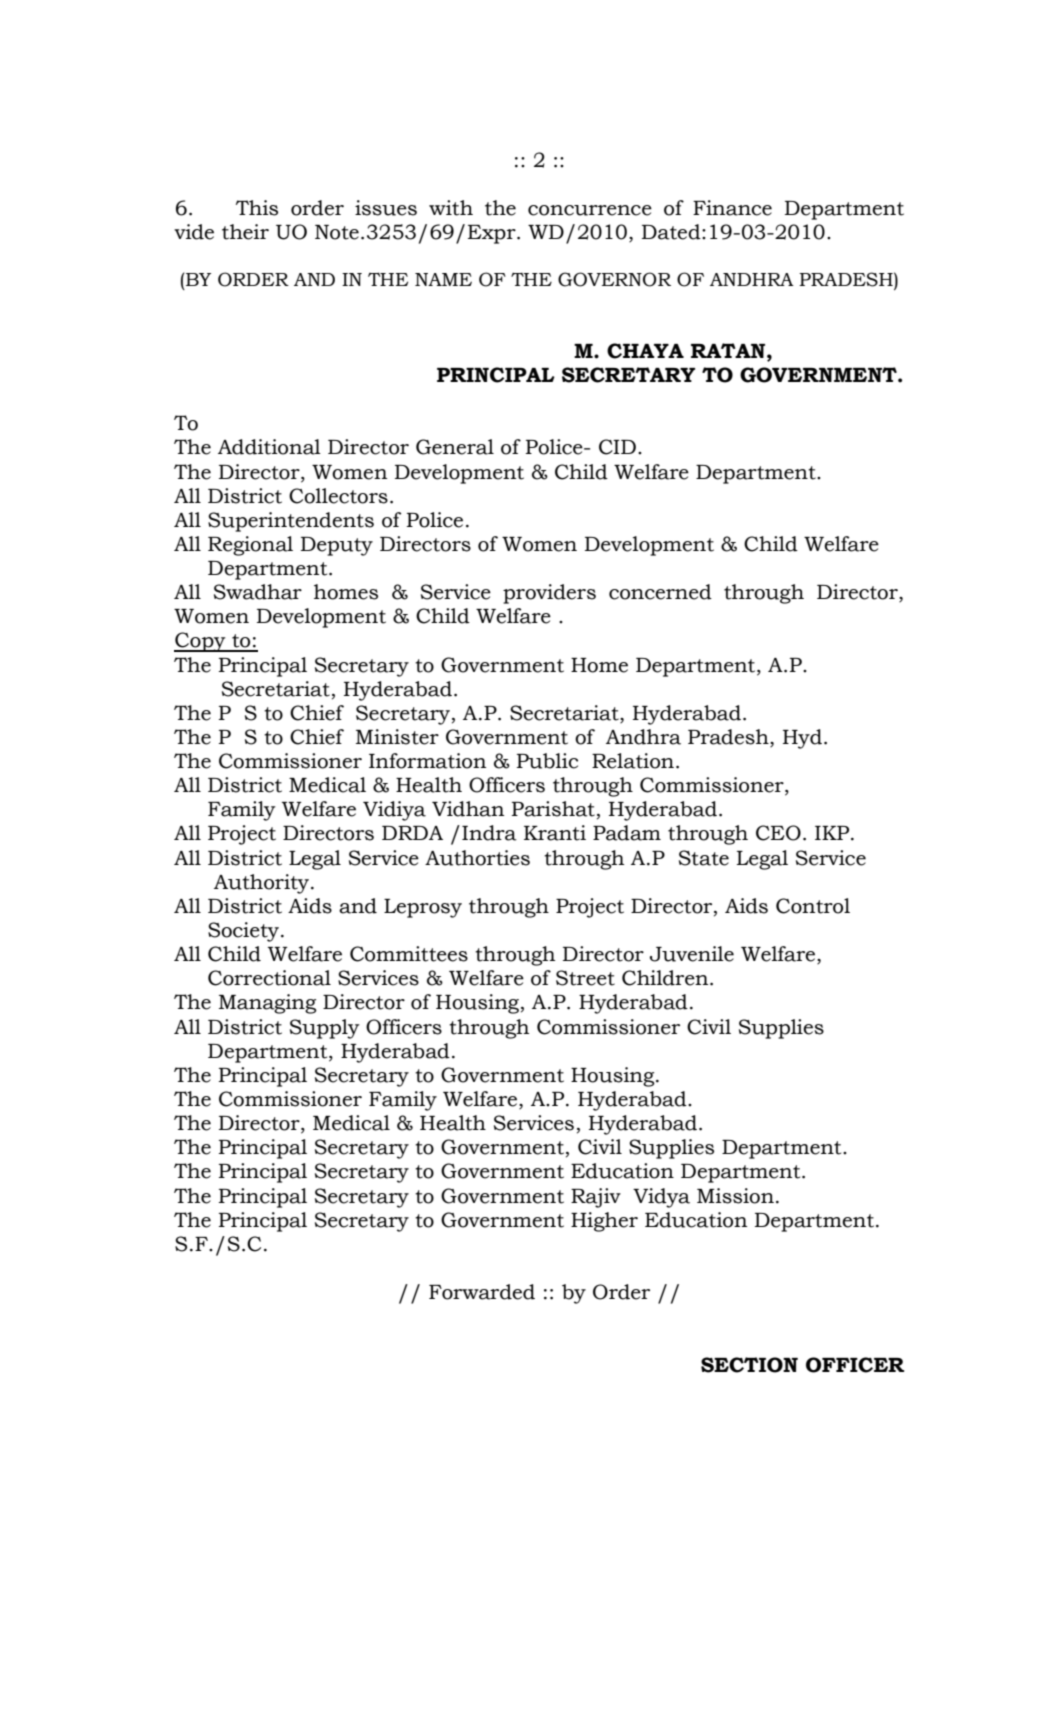 This screenshot has height=1727, width=1048. Describe the element at coordinates (732, 208) in the screenshot. I see `Finance` at that location.
